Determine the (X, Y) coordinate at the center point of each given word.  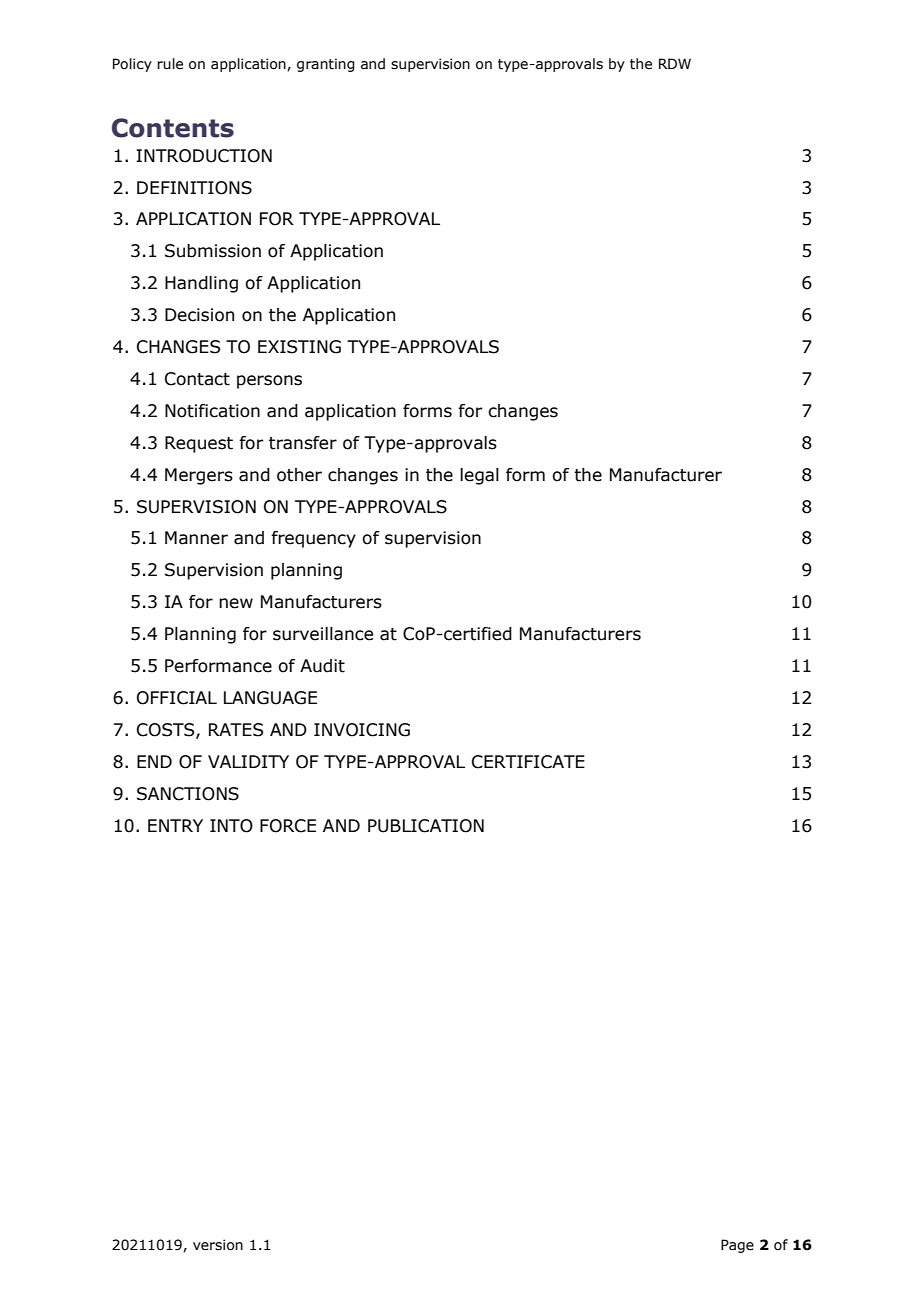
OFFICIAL (177, 698)
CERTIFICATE (528, 762)
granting (326, 65)
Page (737, 1246)
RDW (675, 63)
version (218, 1245)
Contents (173, 128)
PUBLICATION (426, 826)
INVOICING (362, 730)
